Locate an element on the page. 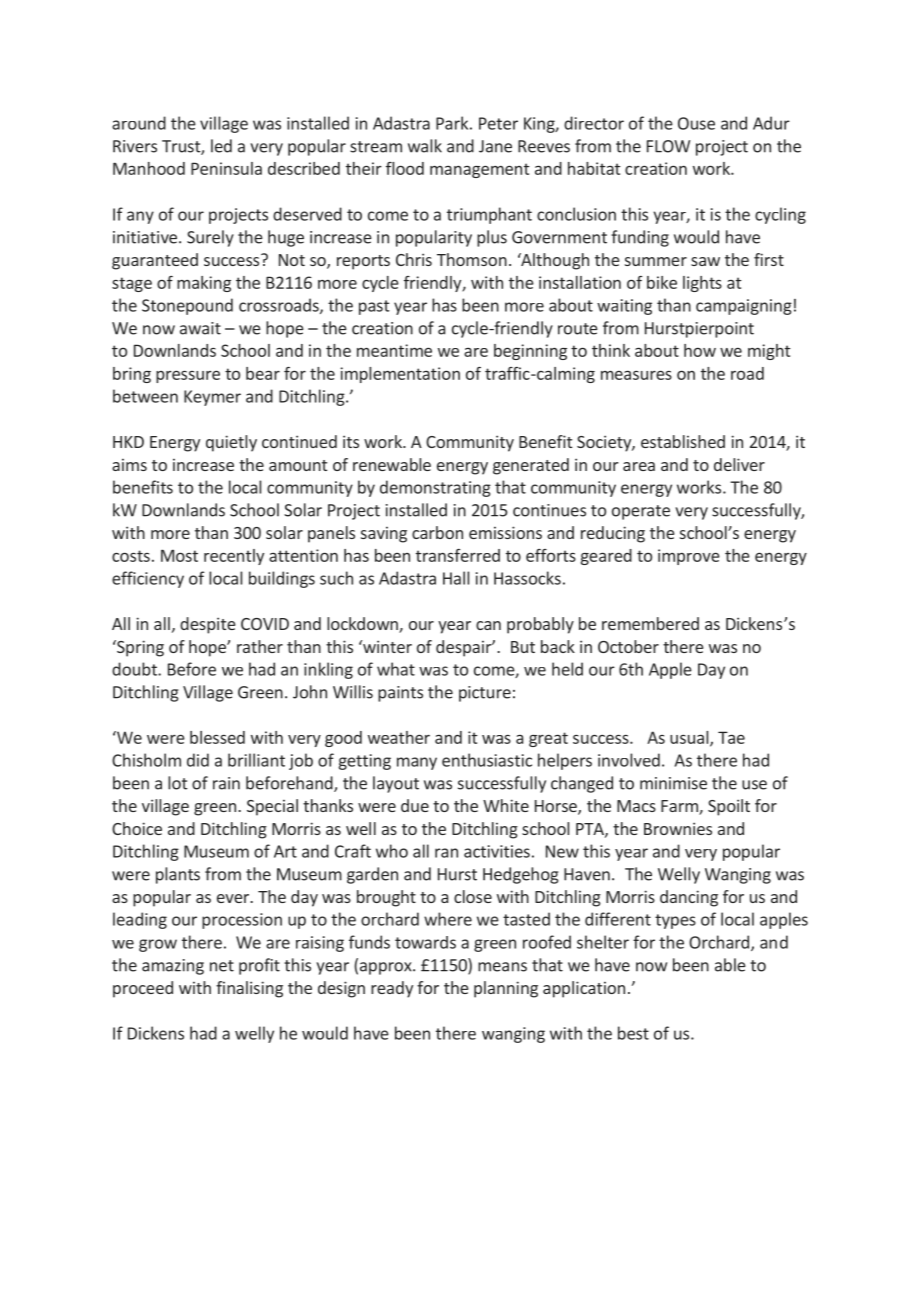 The height and width of the document is (1307, 924). planning is located at coordinates (506, 989).
